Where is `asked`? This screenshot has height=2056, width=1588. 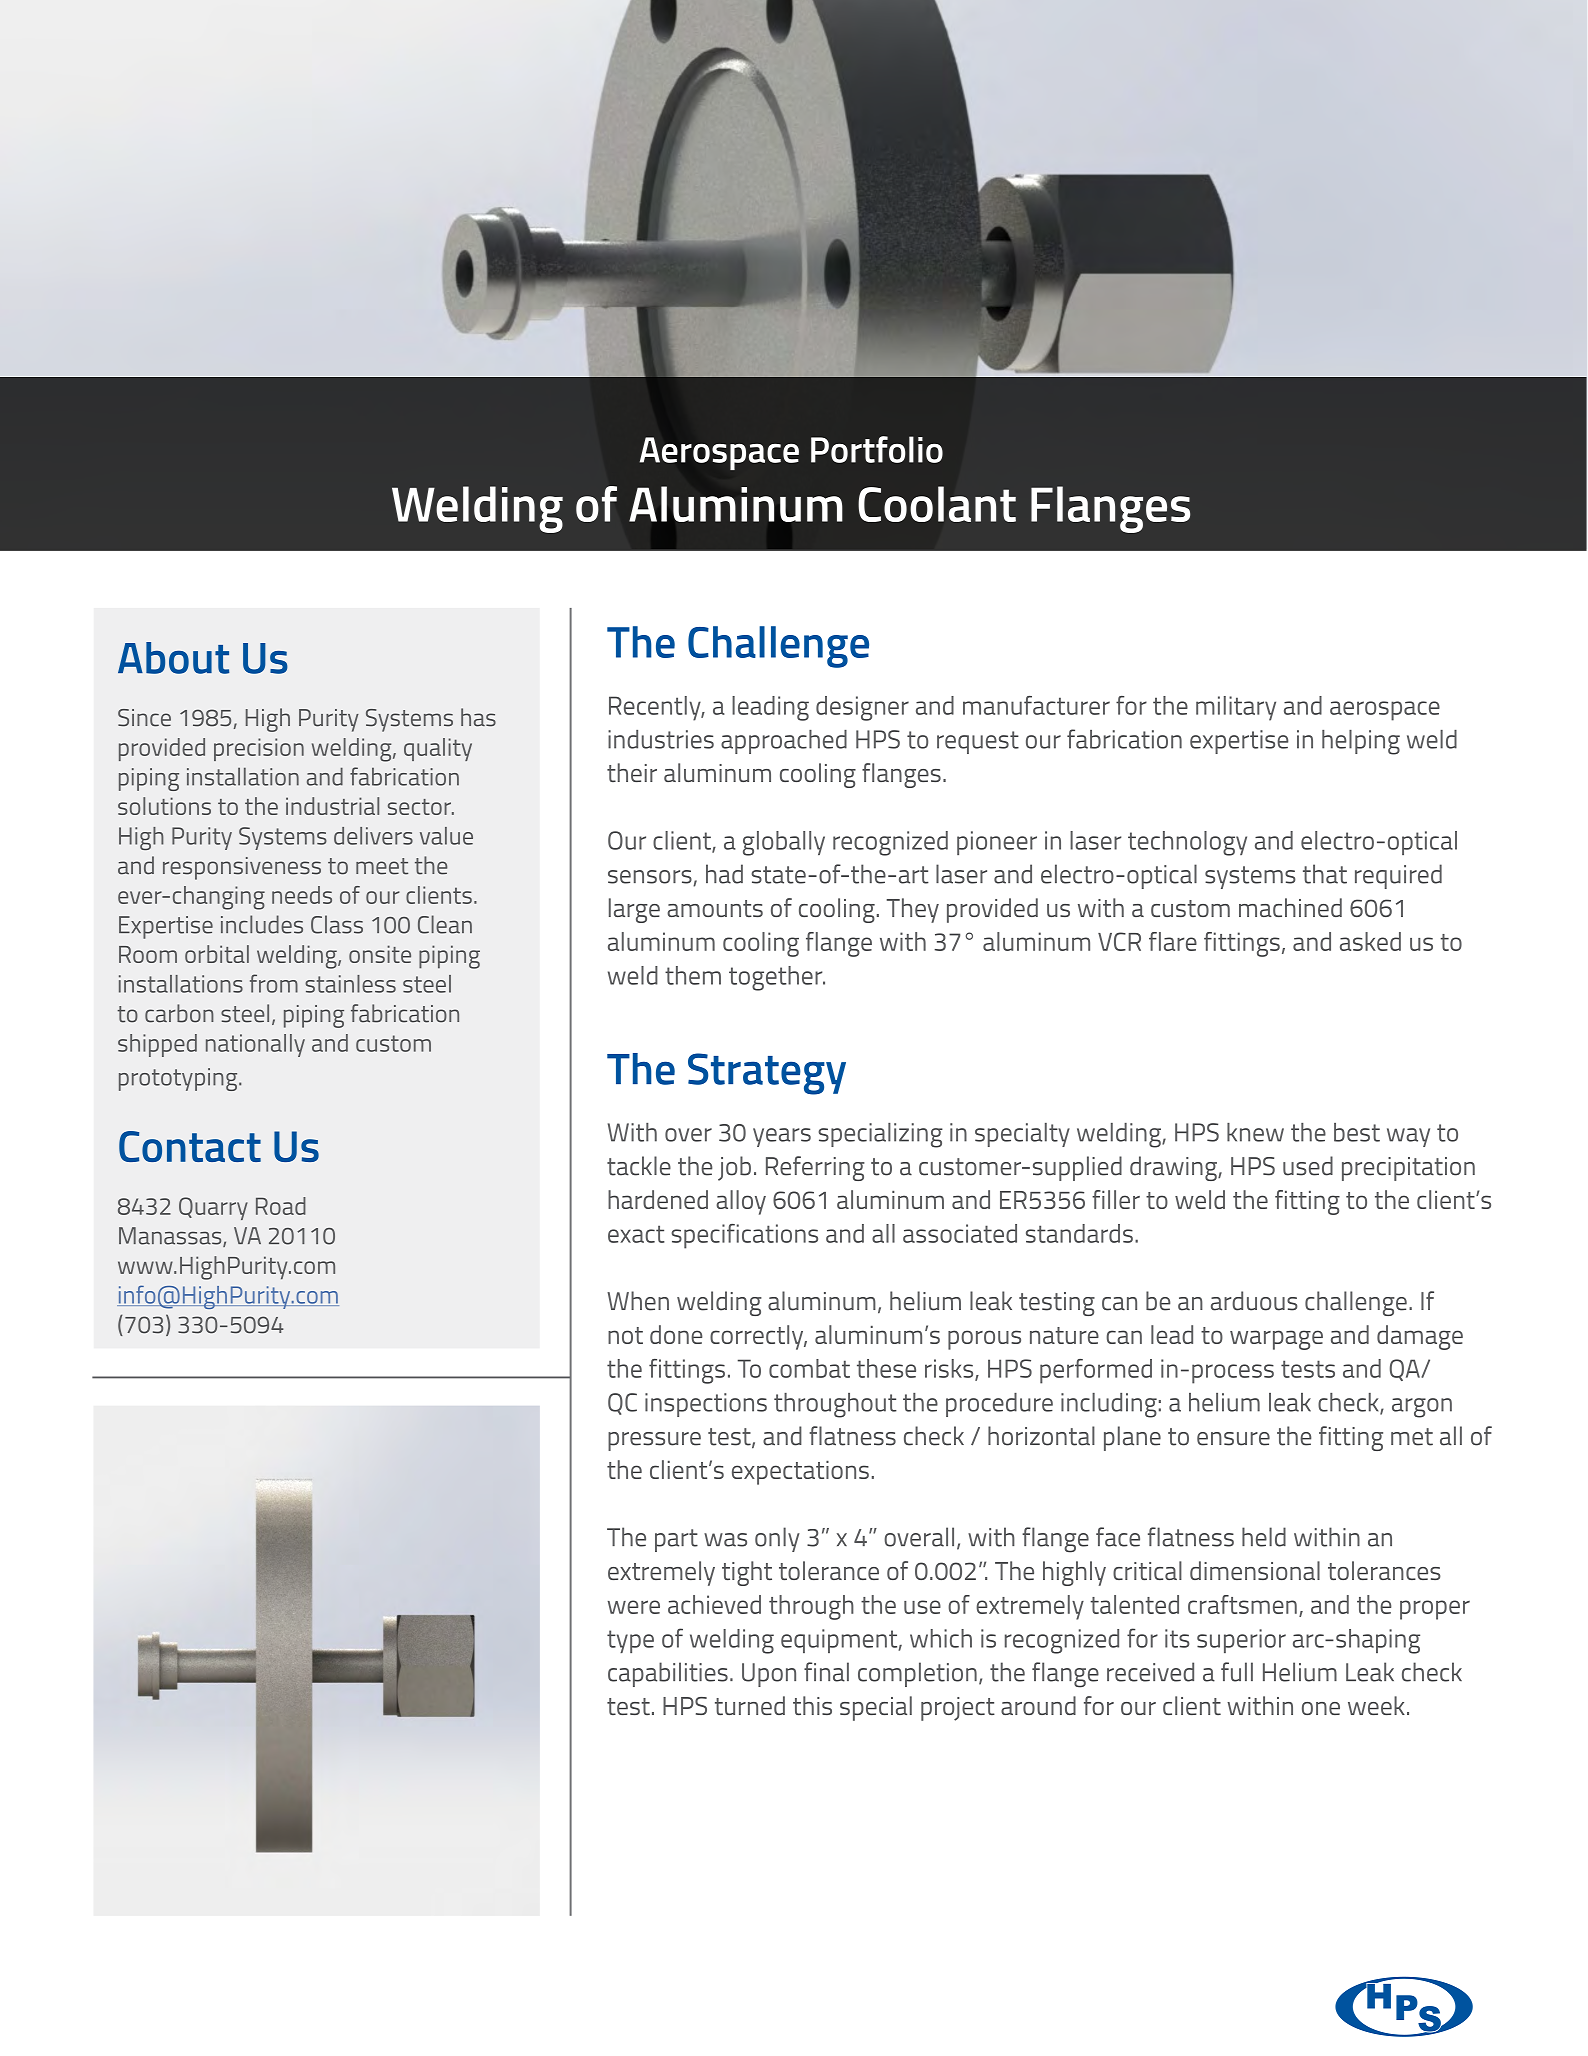
asked is located at coordinates (1370, 941).
